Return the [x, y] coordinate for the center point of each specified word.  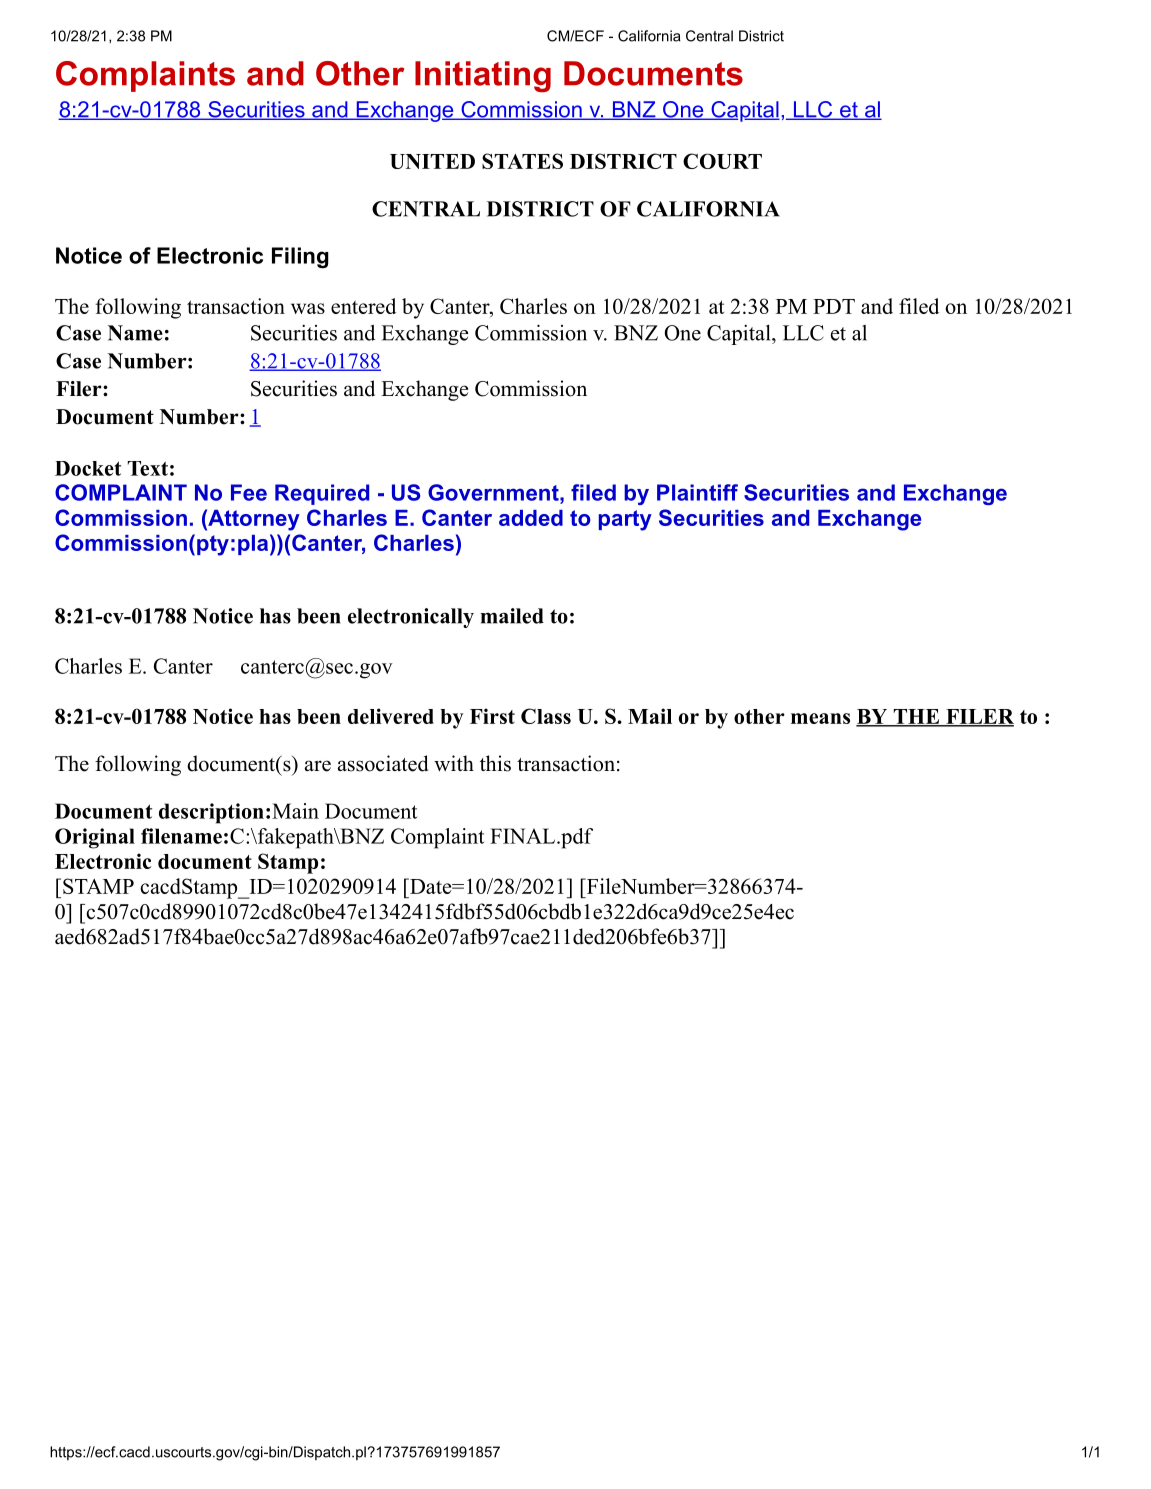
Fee [249, 492]
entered [363, 306]
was [308, 308]
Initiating [483, 77]
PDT [834, 306]
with [454, 763]
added [531, 518]
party [625, 520]
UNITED [432, 161]
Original [95, 838]
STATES [522, 161]
